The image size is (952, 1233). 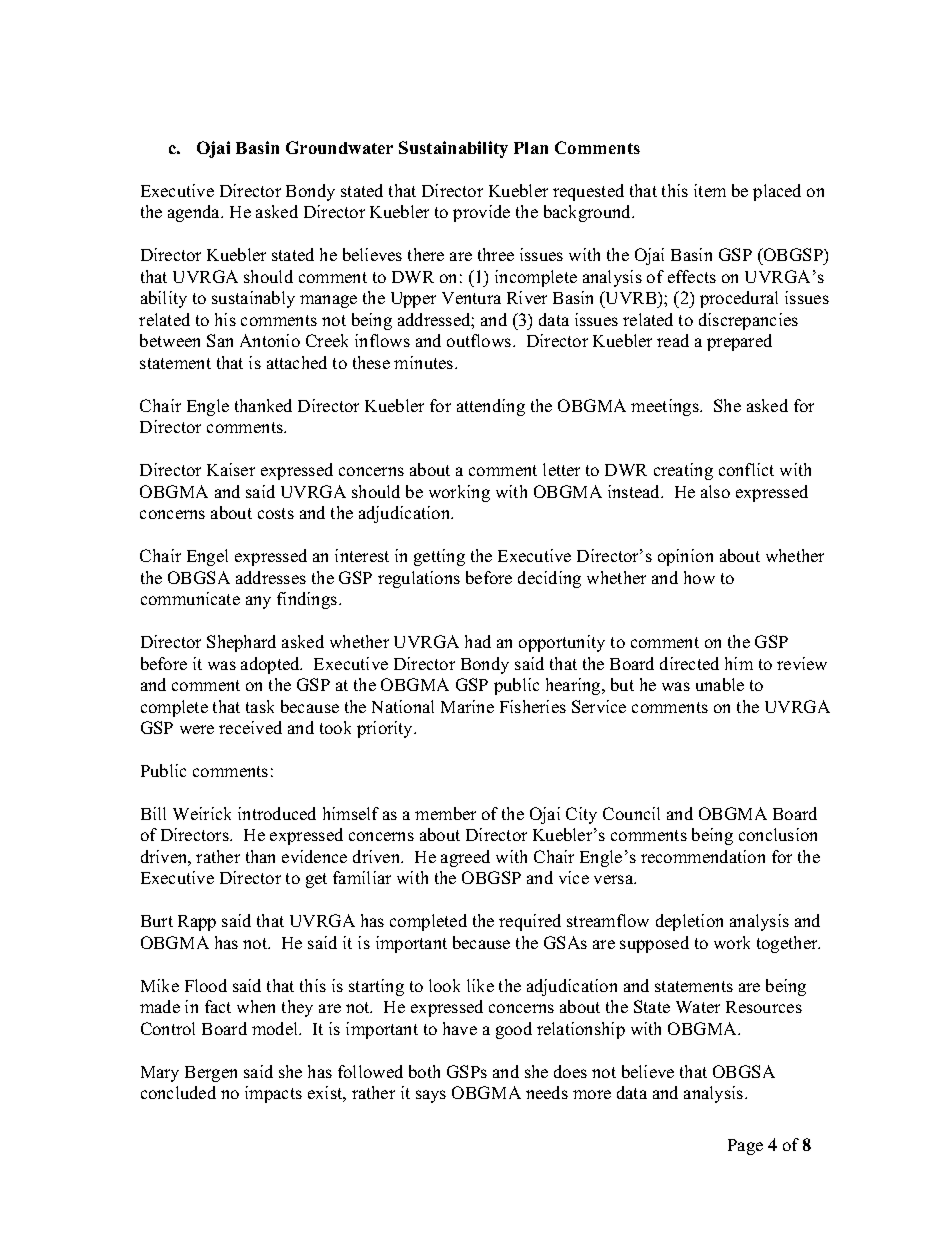 What do you see at coordinates (465, 858) in the screenshot?
I see `agreed` at bounding box center [465, 858].
